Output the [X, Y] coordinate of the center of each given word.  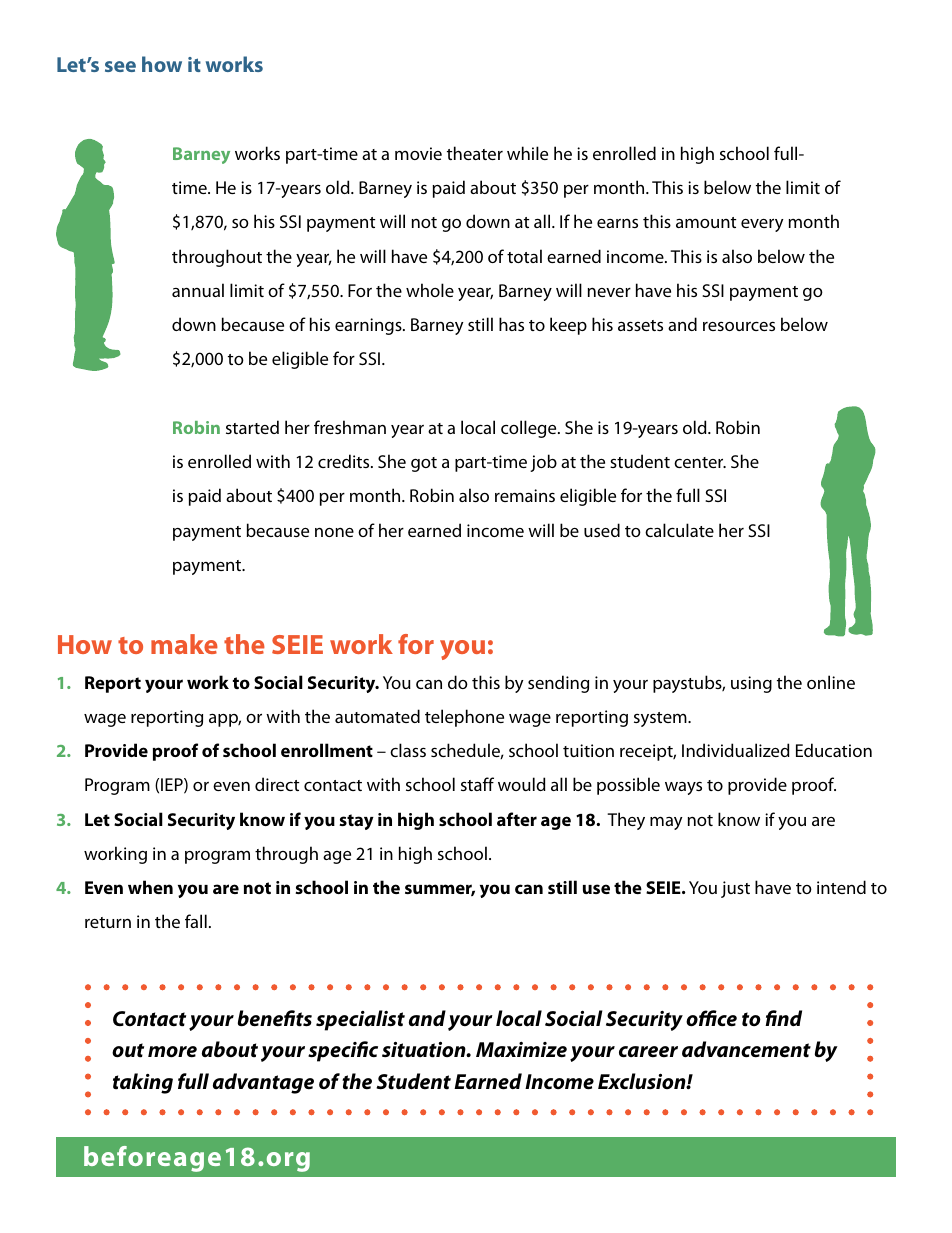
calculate [679, 530]
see [120, 66]
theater [475, 153]
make [184, 644]
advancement [746, 1049]
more [172, 1052]
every [762, 225]
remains [525, 495]
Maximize [521, 1050]
